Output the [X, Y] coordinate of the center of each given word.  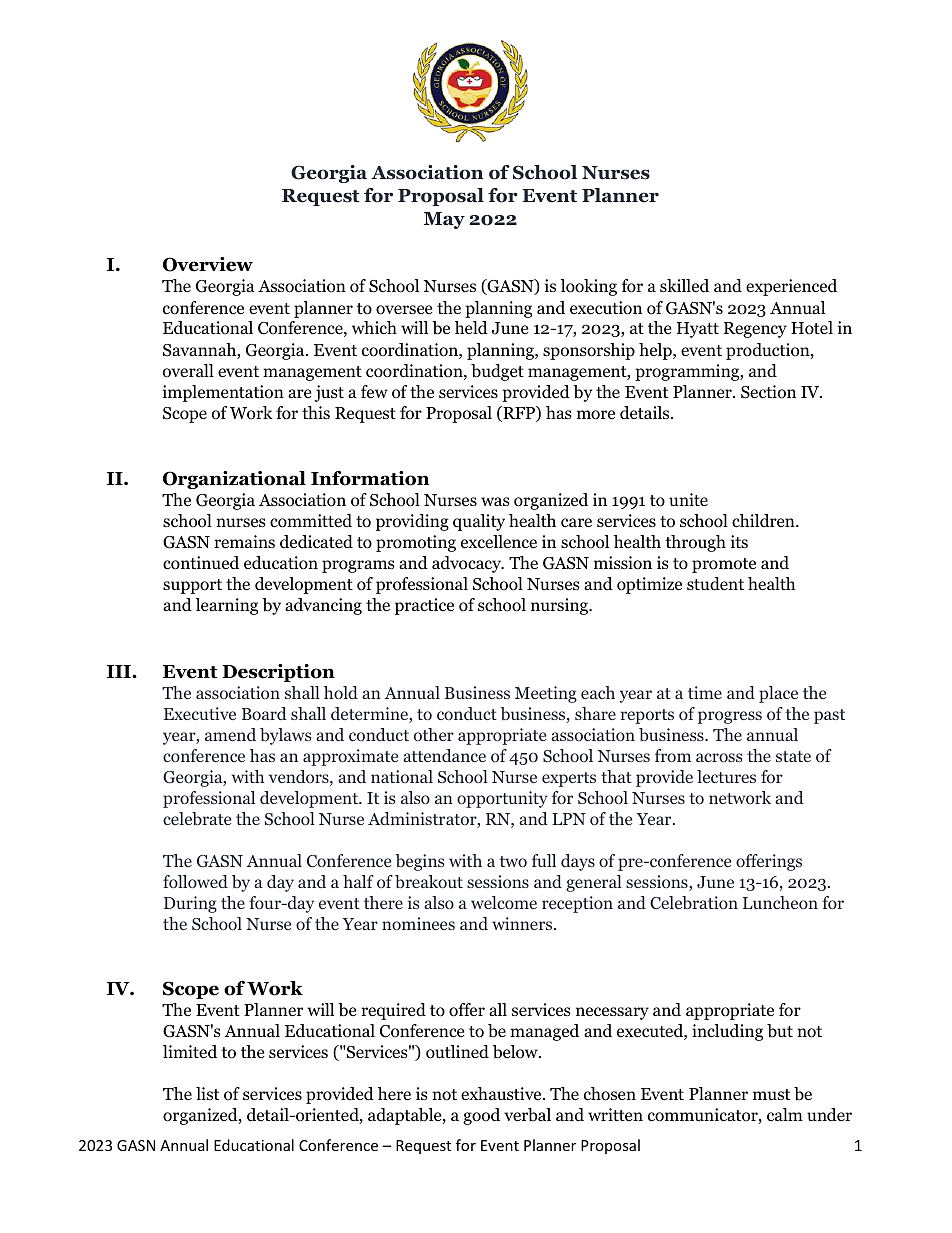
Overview [208, 264]
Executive [200, 713]
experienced [791, 287]
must [771, 1094]
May [444, 220]
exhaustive [502, 1094]
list [207, 1093]
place [778, 694]
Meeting [546, 694]
